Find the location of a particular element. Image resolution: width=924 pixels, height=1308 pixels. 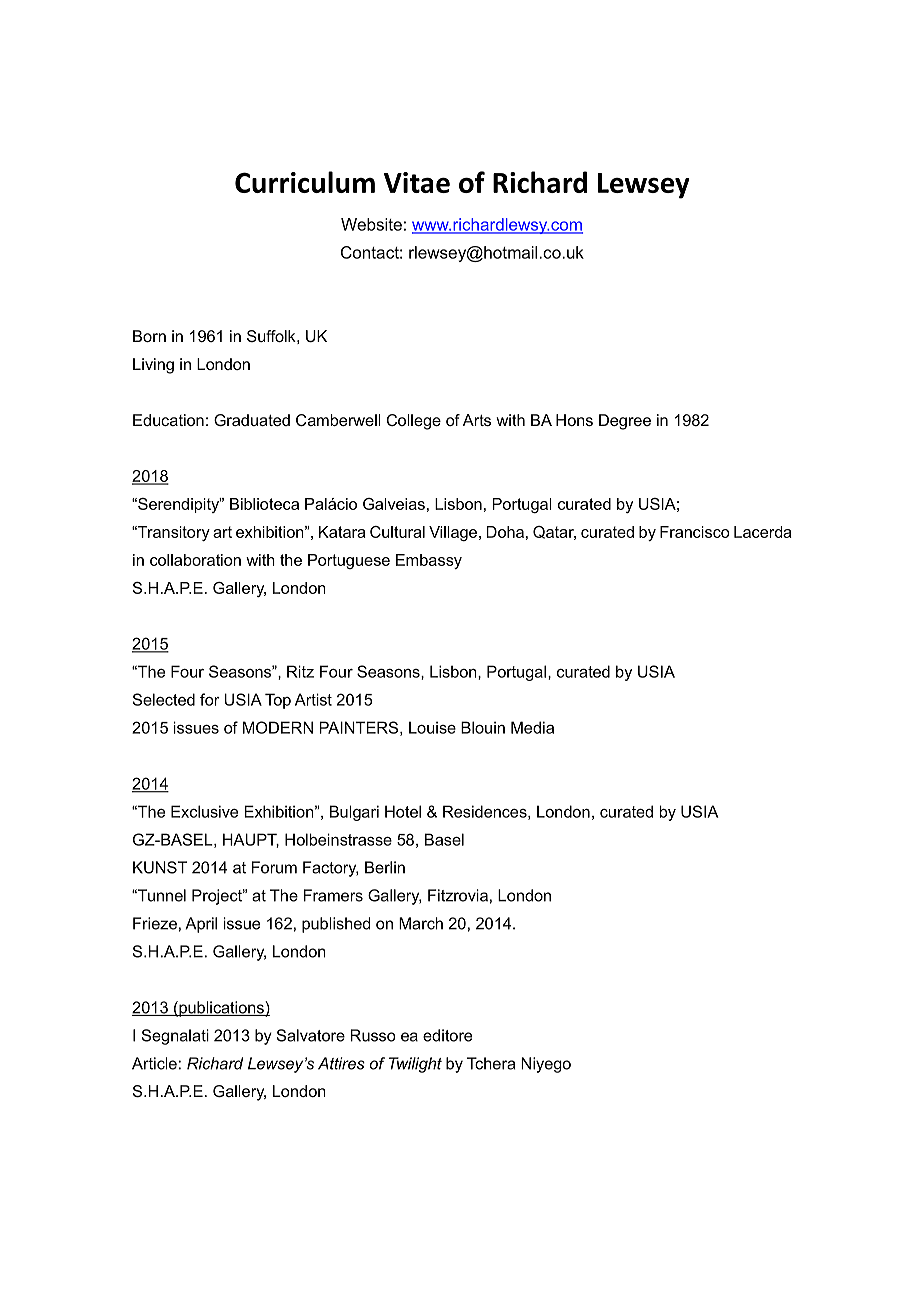

collaboration is located at coordinates (195, 560).
